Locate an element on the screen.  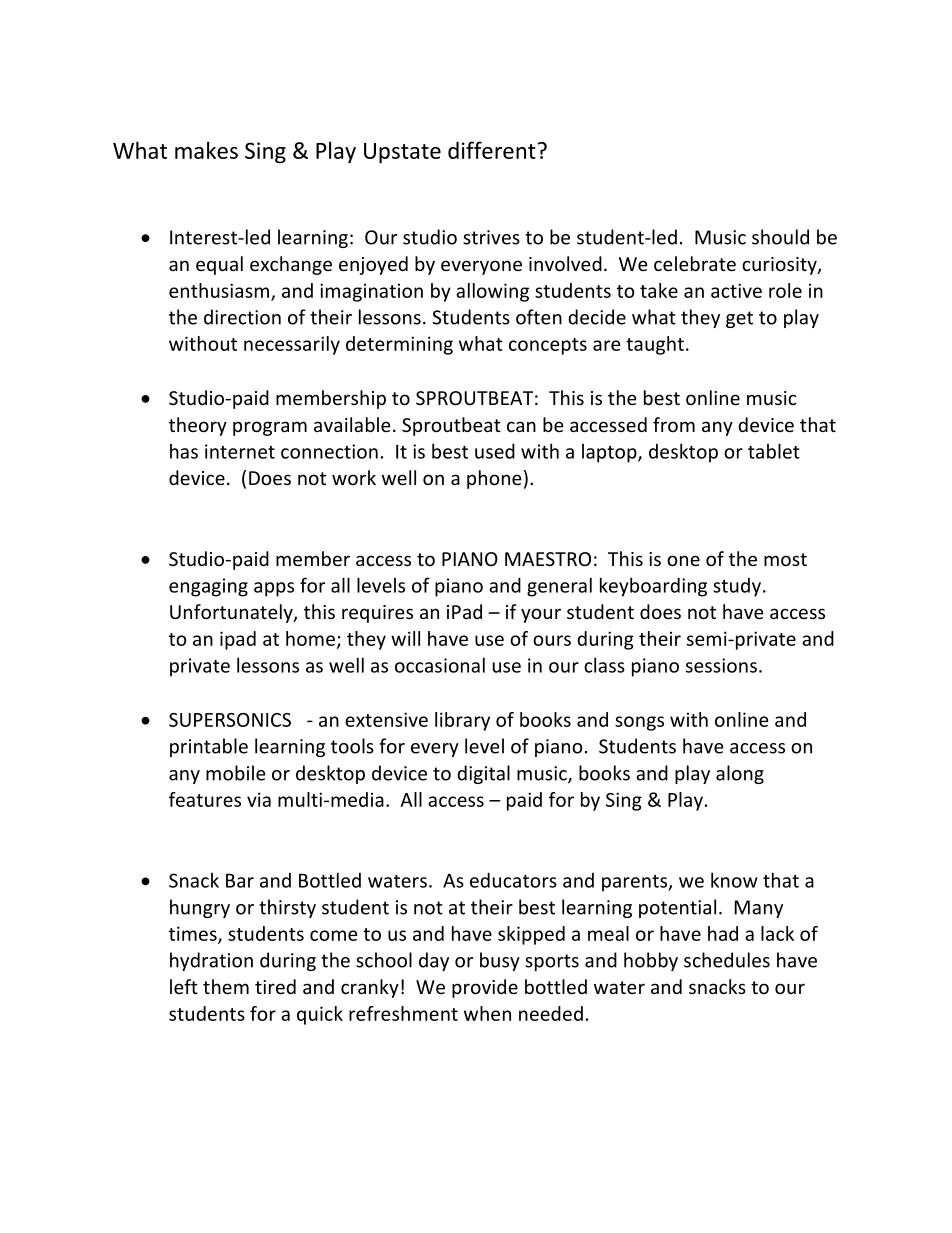
makes is located at coordinates (206, 150).
